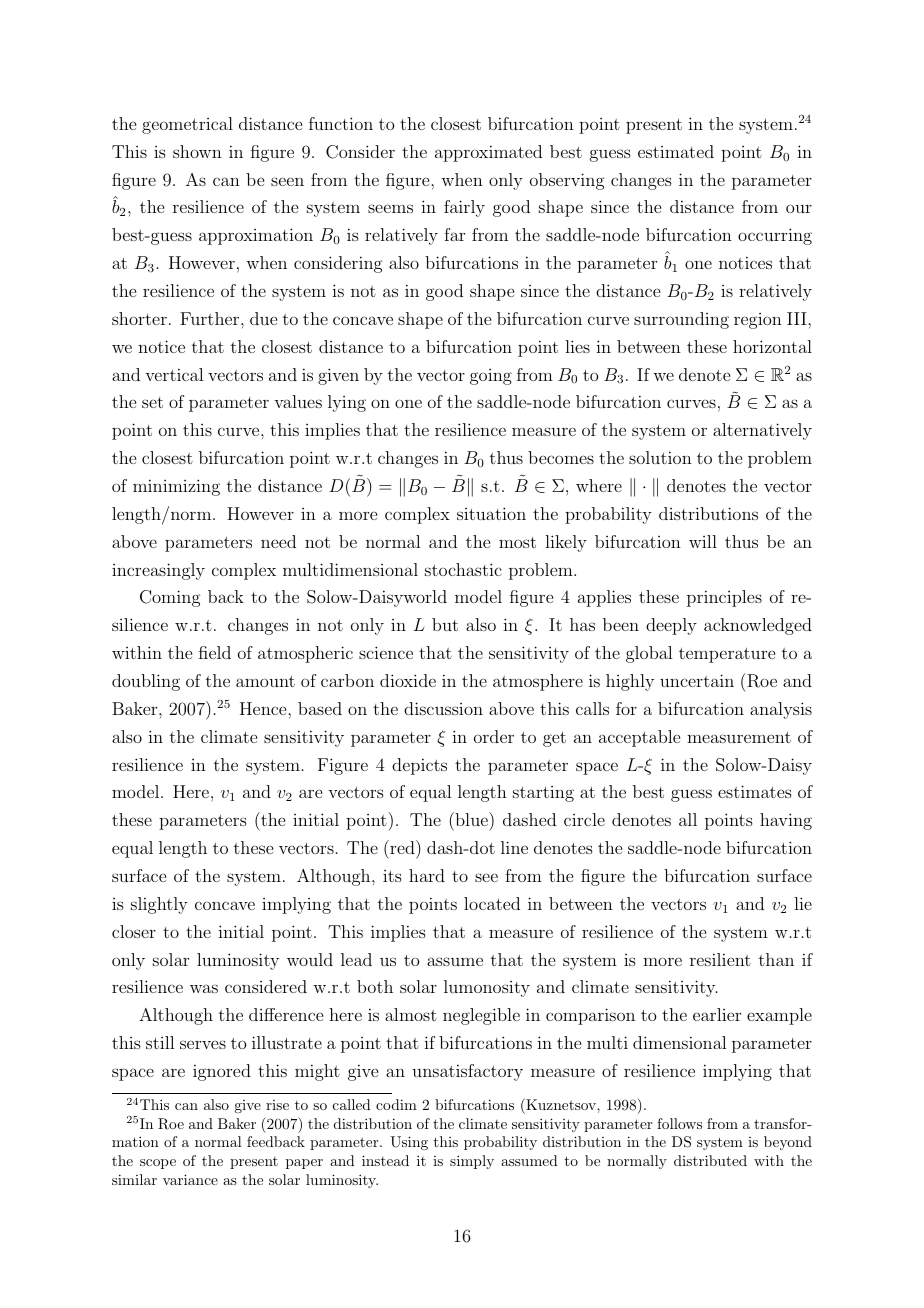 The height and width of the screenshot is (1308, 924). Describe the element at coordinates (472, 1162) in the screenshot. I see `simply` at that location.
